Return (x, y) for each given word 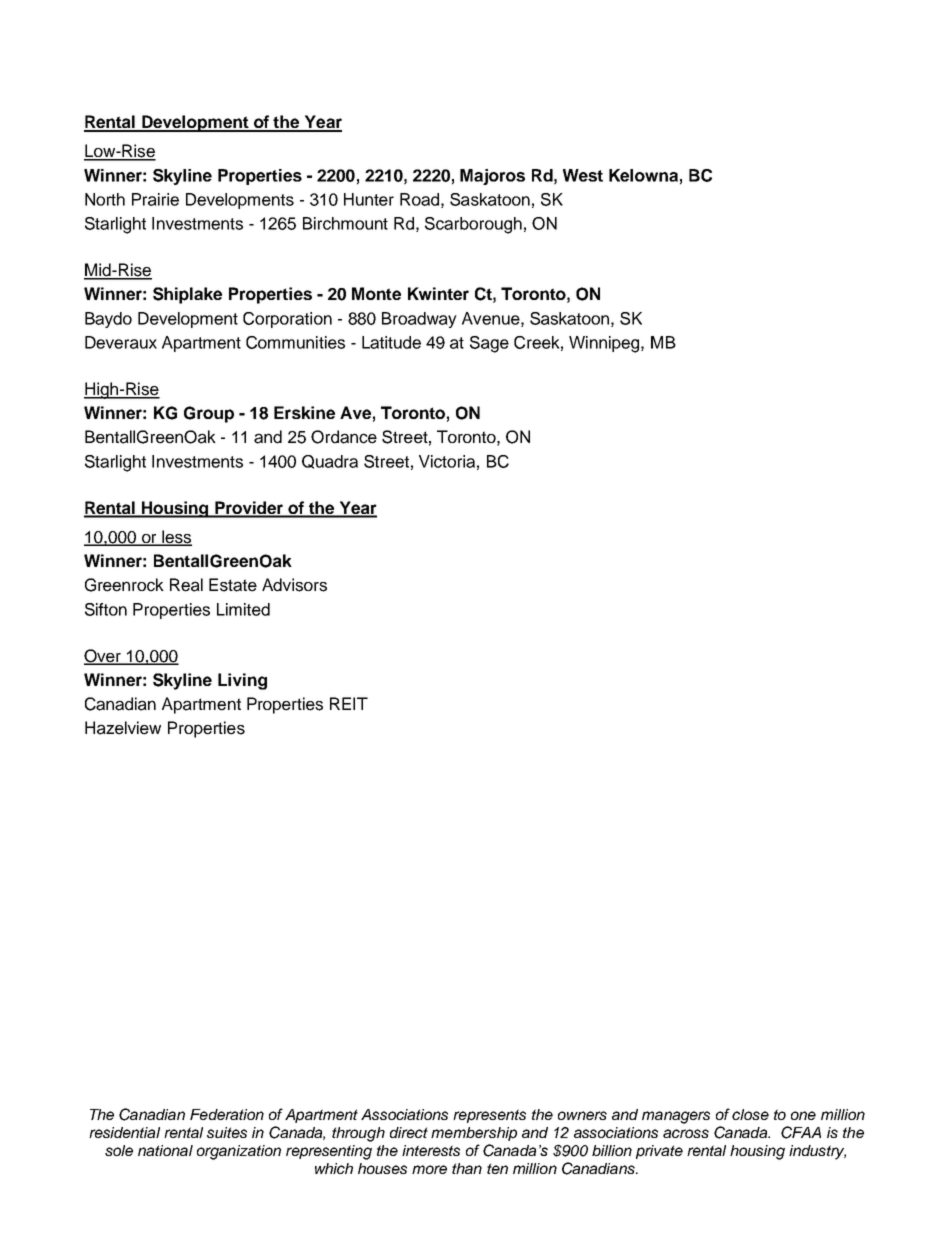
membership (474, 1134)
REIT (349, 703)
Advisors (294, 585)
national (165, 1150)
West (583, 175)
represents (489, 1116)
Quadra (330, 462)
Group (209, 414)
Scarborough (473, 225)
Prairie (155, 199)
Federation (227, 1114)
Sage (489, 344)
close (750, 1114)
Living (242, 681)
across (686, 1133)
